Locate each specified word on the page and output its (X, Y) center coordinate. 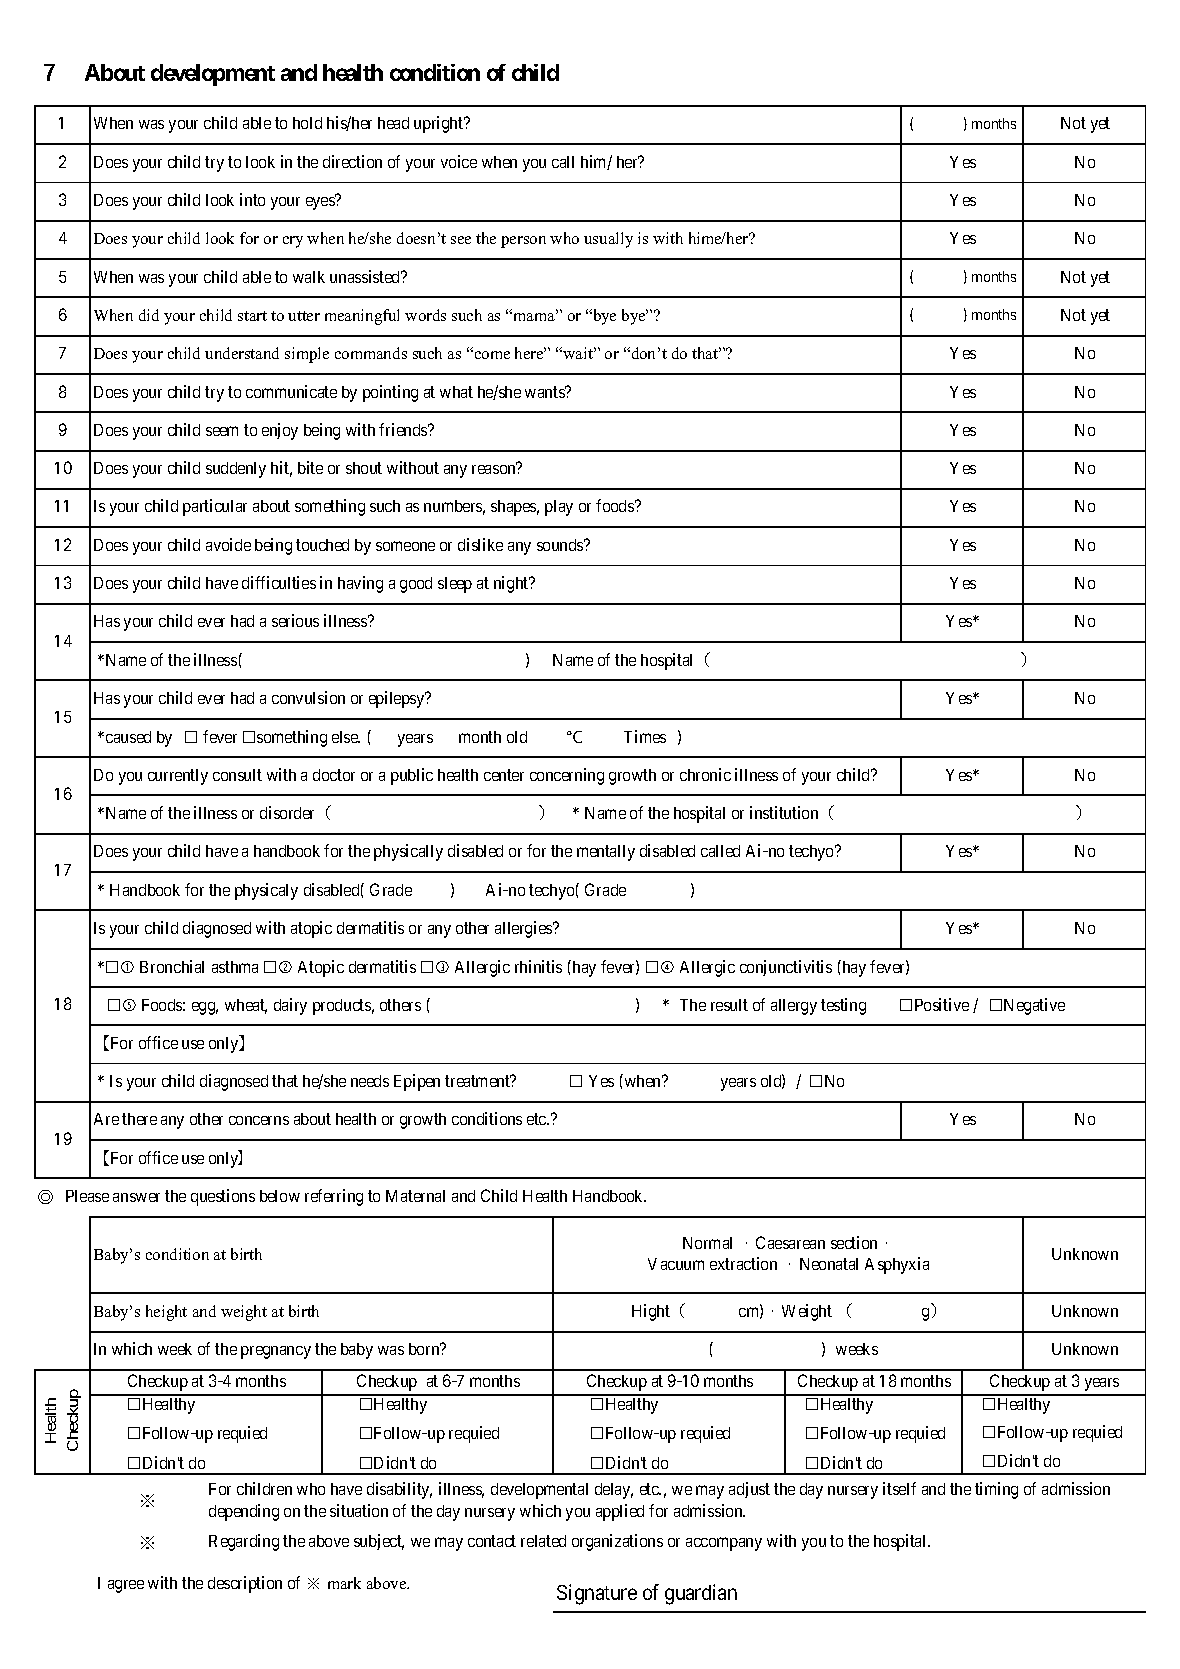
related (543, 1541)
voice (459, 161)
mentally (606, 853)
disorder (287, 812)
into (252, 199)
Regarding (244, 1542)
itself (899, 1488)
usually (608, 240)
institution (784, 812)
